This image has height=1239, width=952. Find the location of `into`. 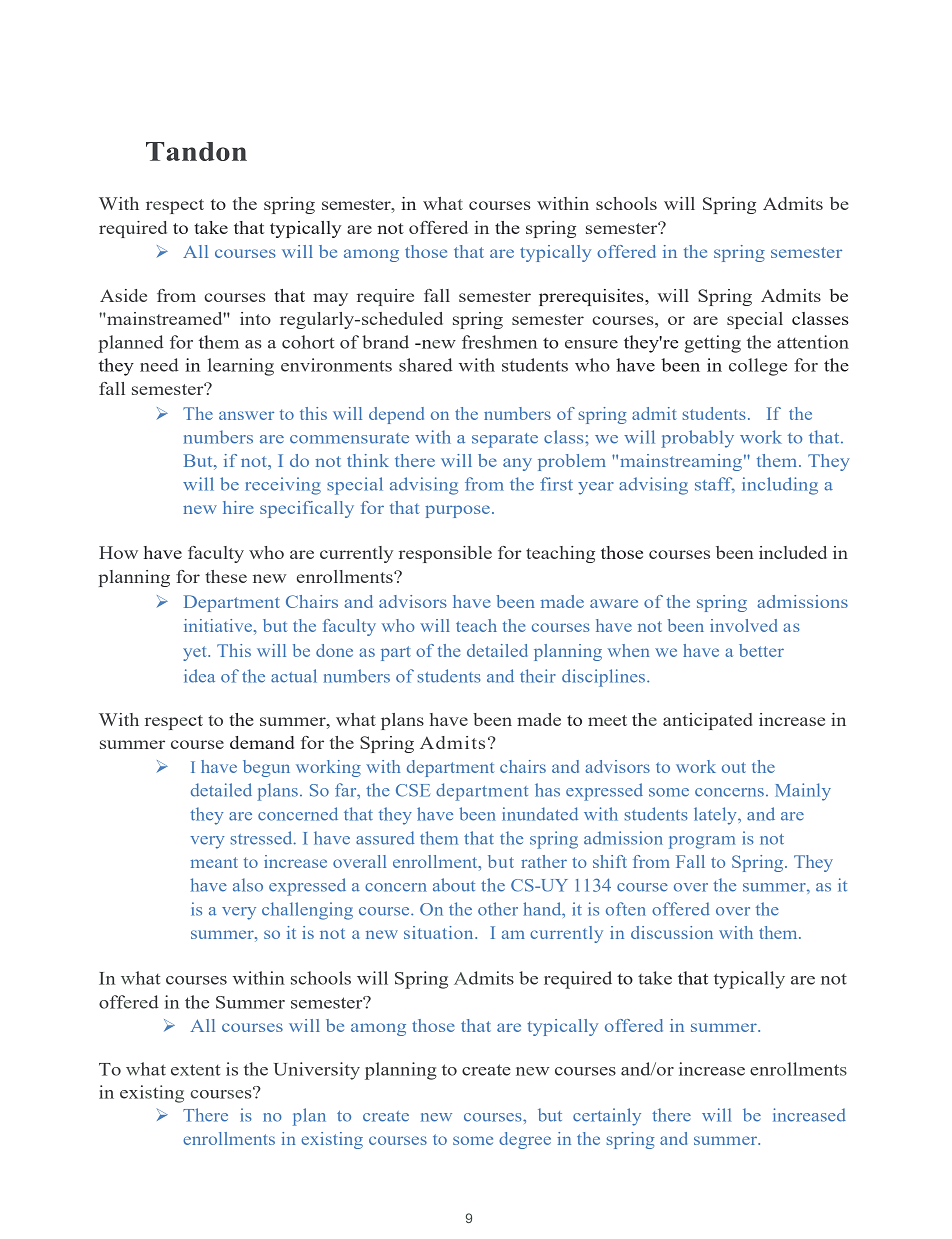

into is located at coordinates (255, 318).
